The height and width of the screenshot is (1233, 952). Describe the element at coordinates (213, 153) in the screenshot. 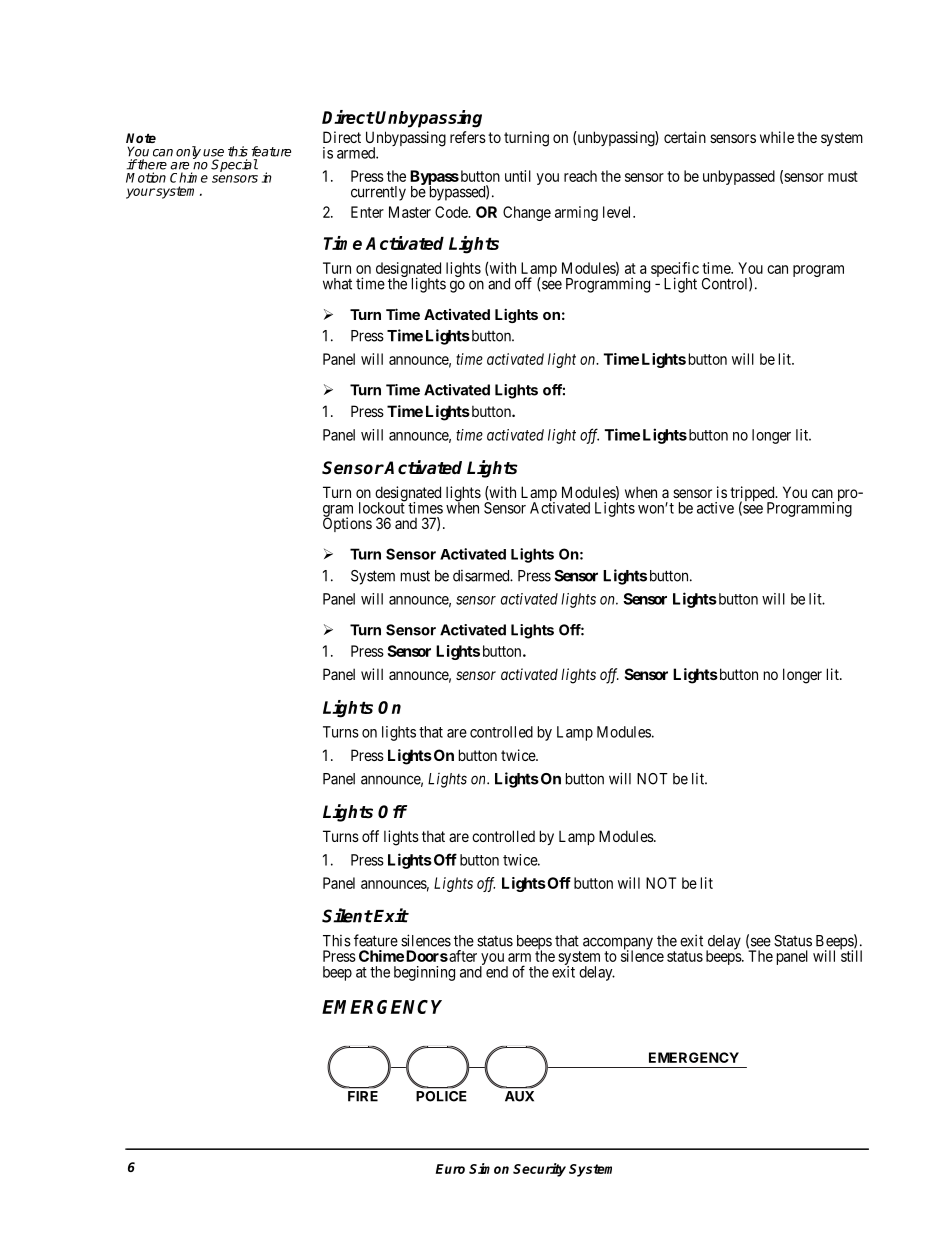

I see `use` at that location.
